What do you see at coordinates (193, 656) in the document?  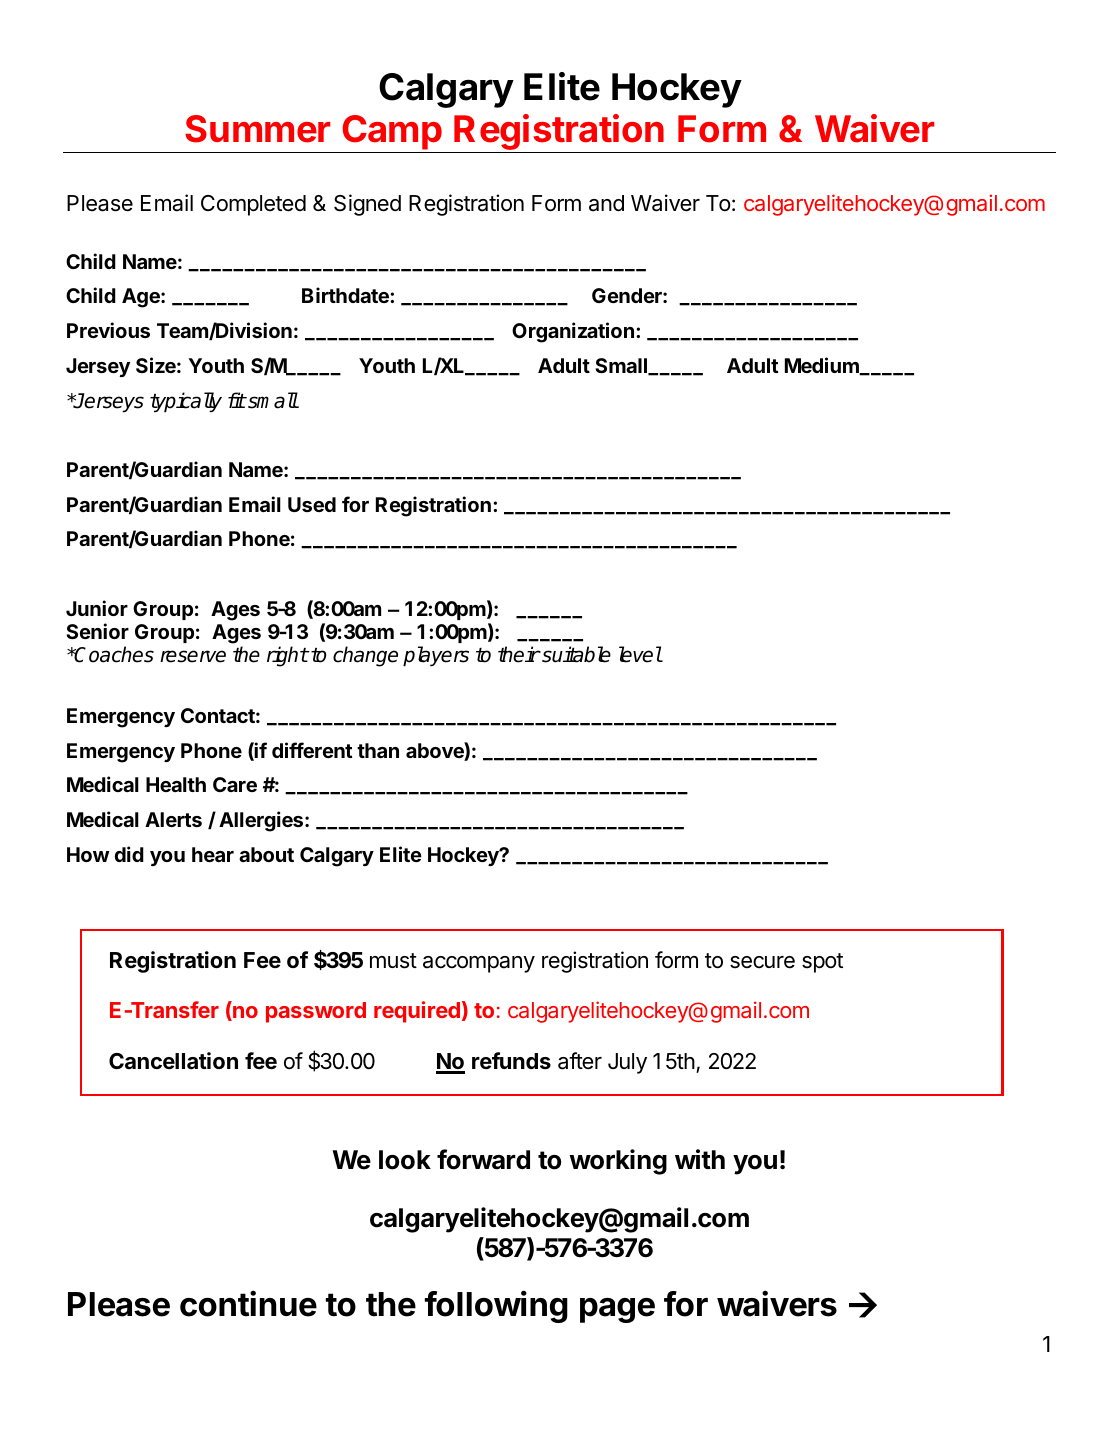 I see `reserve` at bounding box center [193, 656].
